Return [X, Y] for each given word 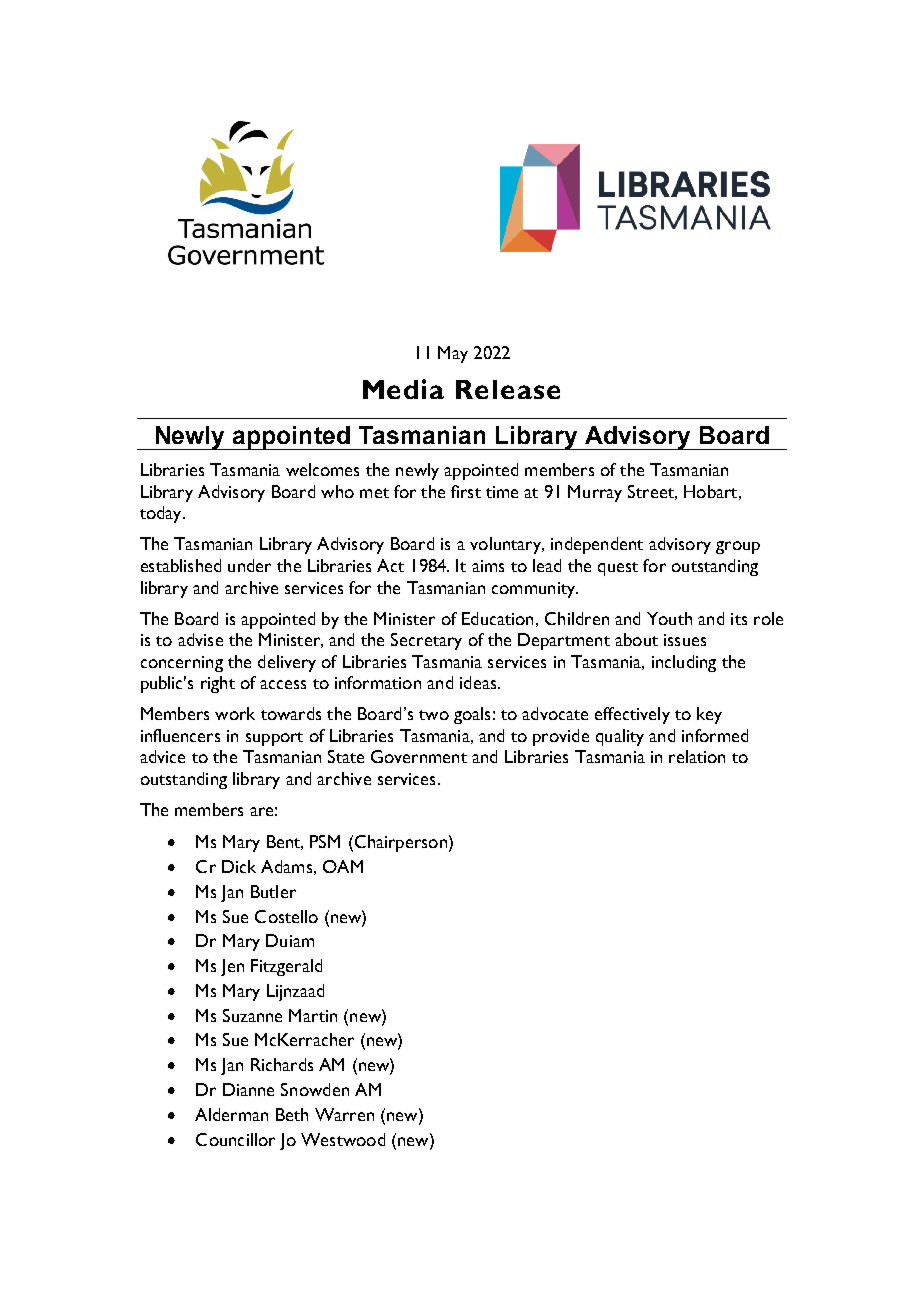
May [453, 354]
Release [508, 389]
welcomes [322, 469]
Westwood [343, 1139]
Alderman [231, 1114]
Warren [344, 1114]
